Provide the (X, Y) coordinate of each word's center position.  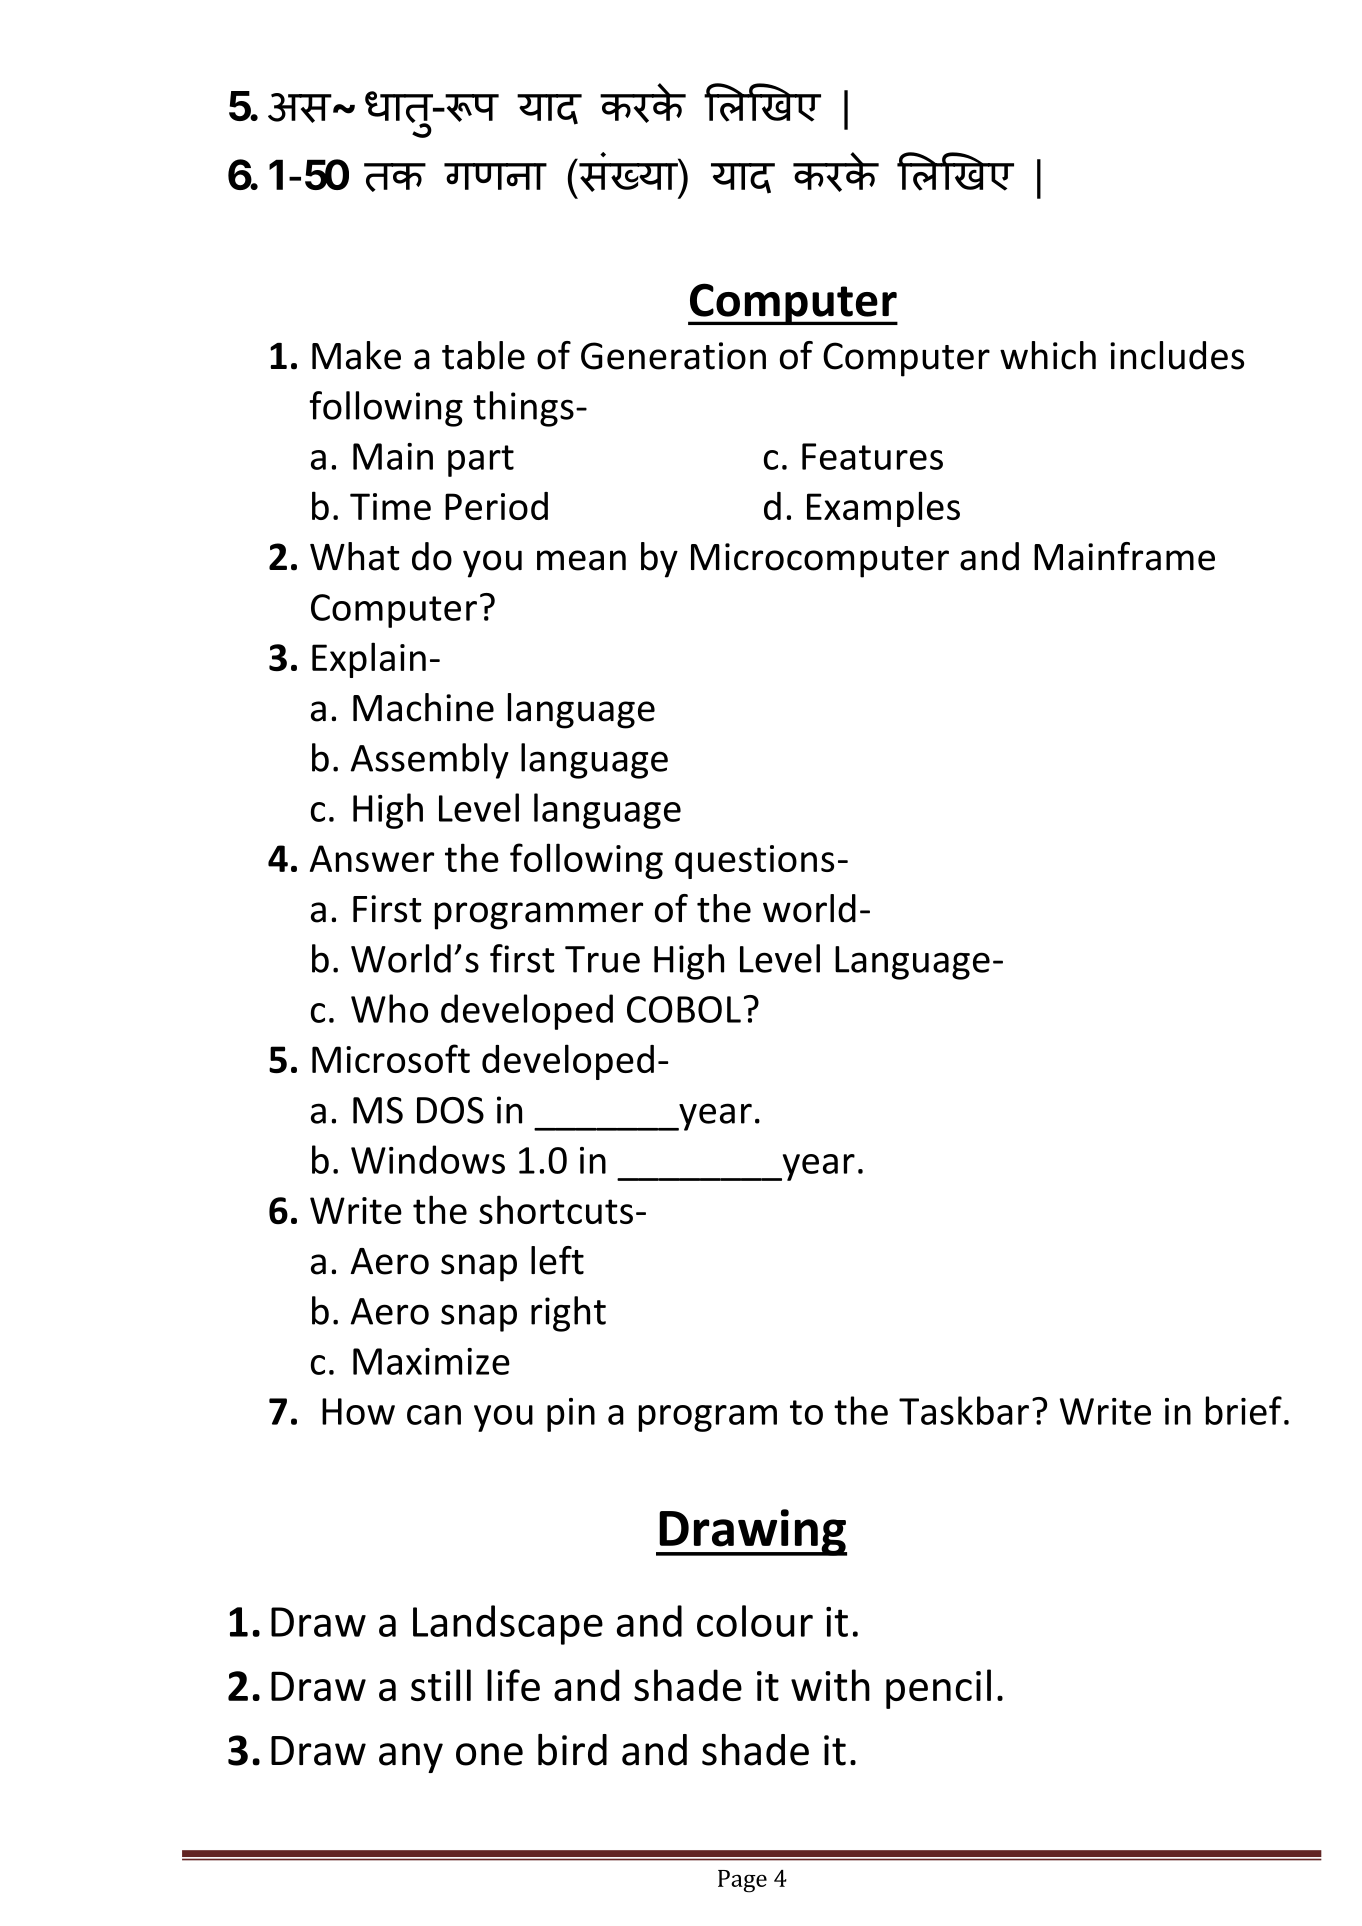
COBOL (684, 1009)
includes (1177, 355)
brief (1244, 1410)
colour (755, 1621)
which (1048, 355)
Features (872, 456)
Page (742, 1881)
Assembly (429, 761)
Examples (883, 509)
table (483, 355)
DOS (450, 1110)
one (489, 1754)
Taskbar (964, 1410)
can (434, 1415)
